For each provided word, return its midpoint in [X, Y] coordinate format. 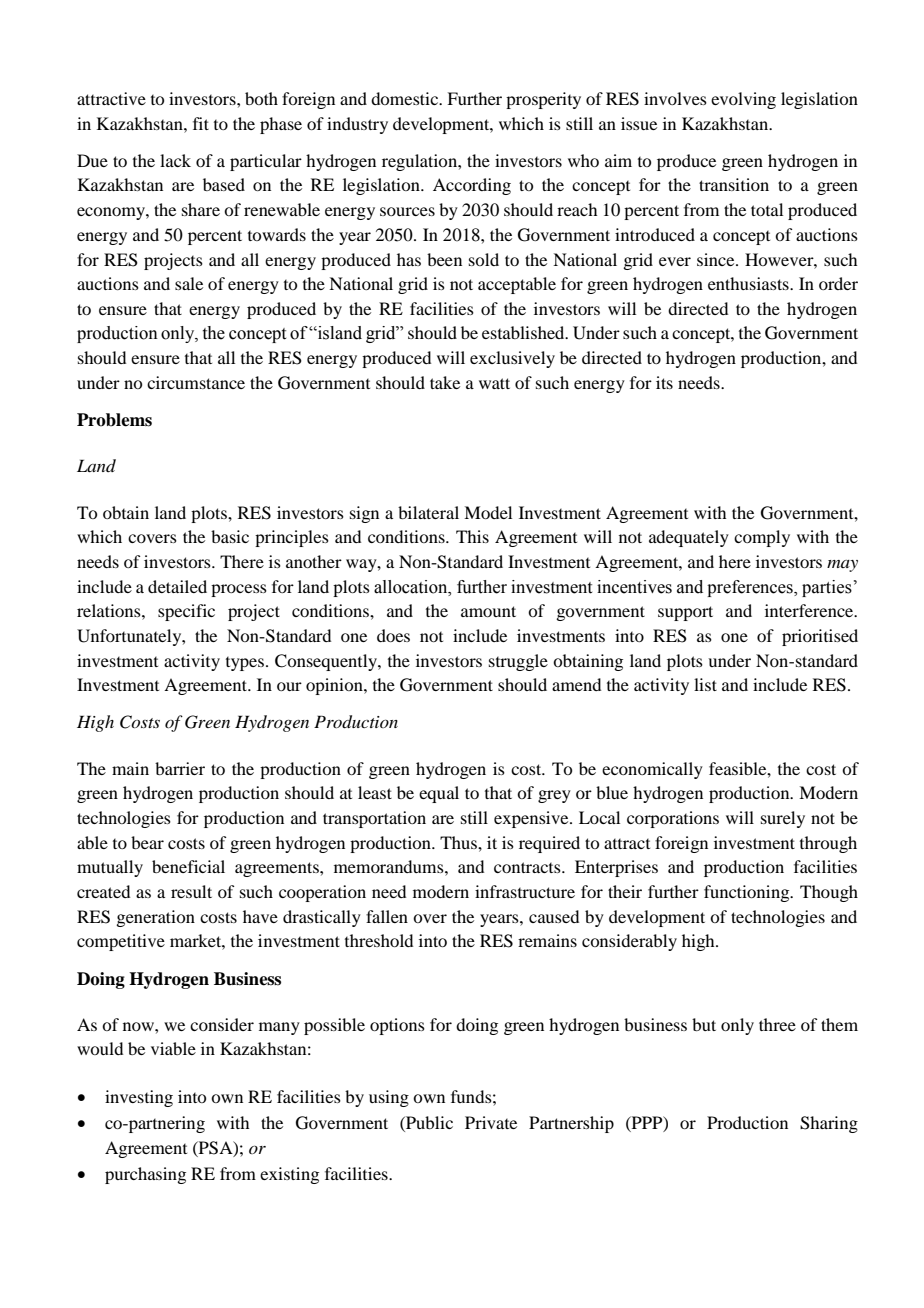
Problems [114, 420]
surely [783, 819]
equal [439, 794]
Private [491, 1122]
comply [762, 538]
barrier [180, 768]
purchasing [145, 1175]
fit [201, 123]
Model [488, 512]
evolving [743, 100]
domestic [406, 98]
